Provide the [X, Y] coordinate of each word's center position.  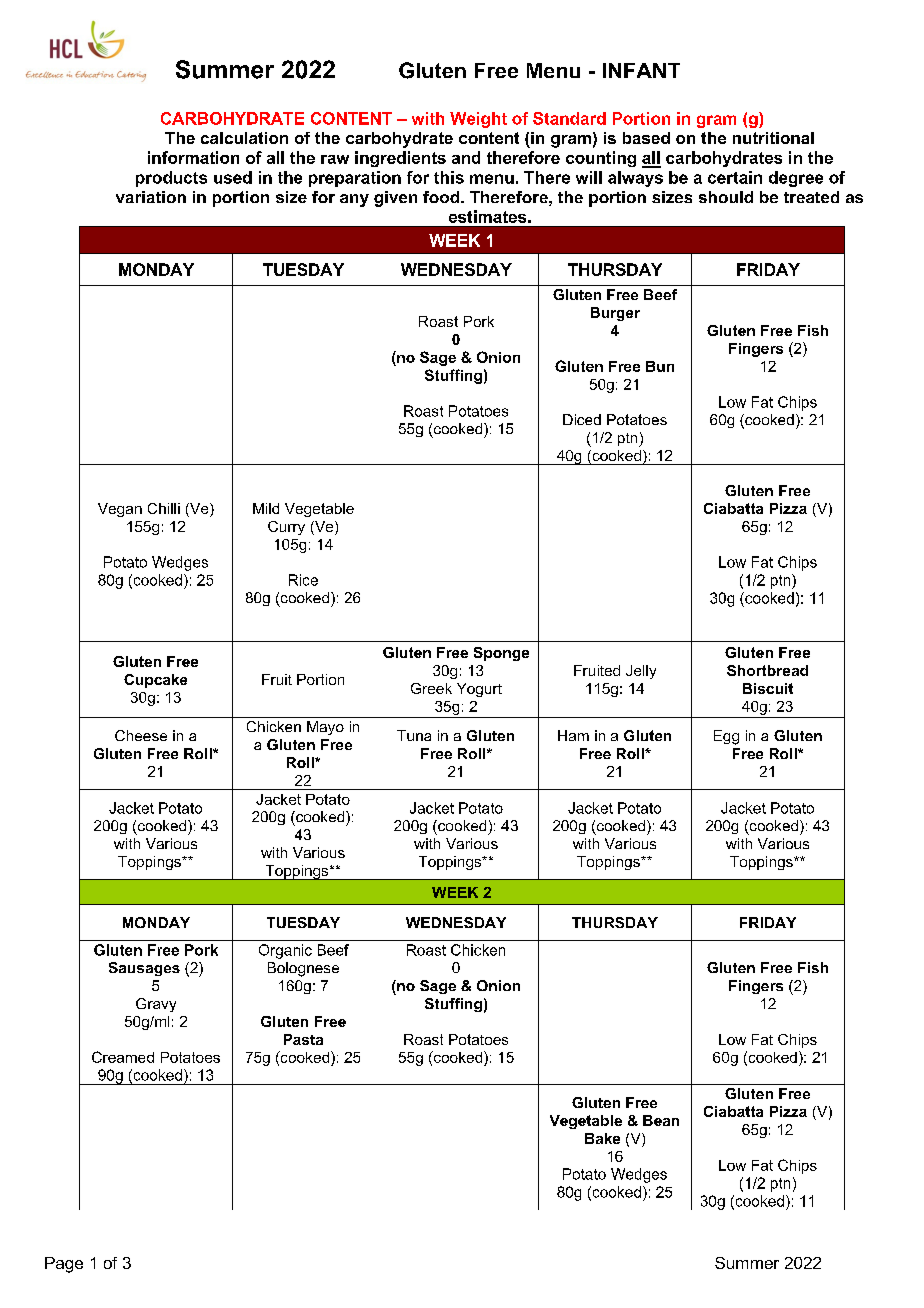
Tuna [414, 735]
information [193, 157]
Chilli [164, 508]
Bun [660, 366]
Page [64, 1265]
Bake [602, 1138]
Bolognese [303, 969]
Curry [286, 528]
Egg [726, 737]
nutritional [773, 138]
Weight [478, 120]
